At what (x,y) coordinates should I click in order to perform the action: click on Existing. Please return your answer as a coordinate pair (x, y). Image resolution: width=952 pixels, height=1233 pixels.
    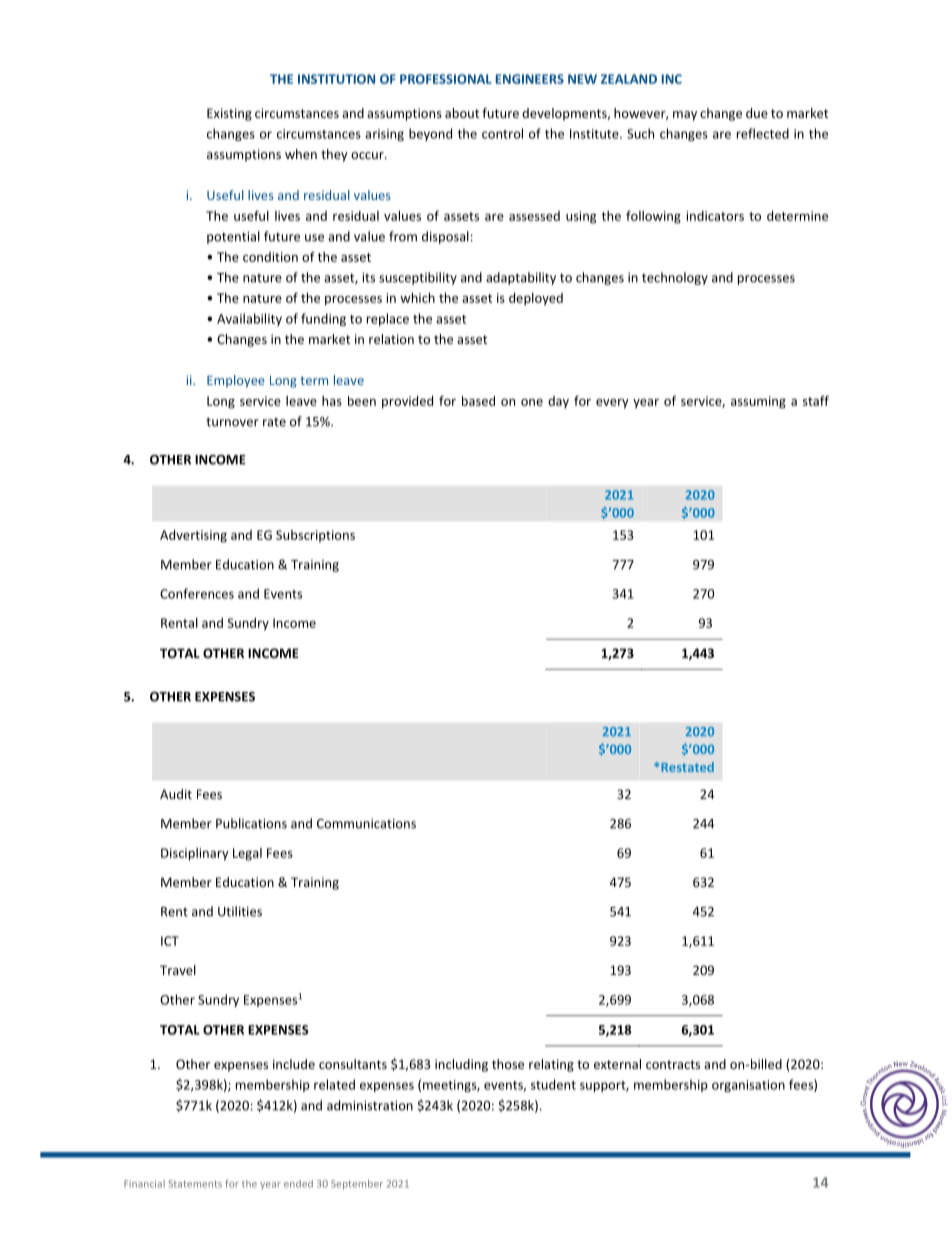
    Looking at the image, I should click on (229, 114).
